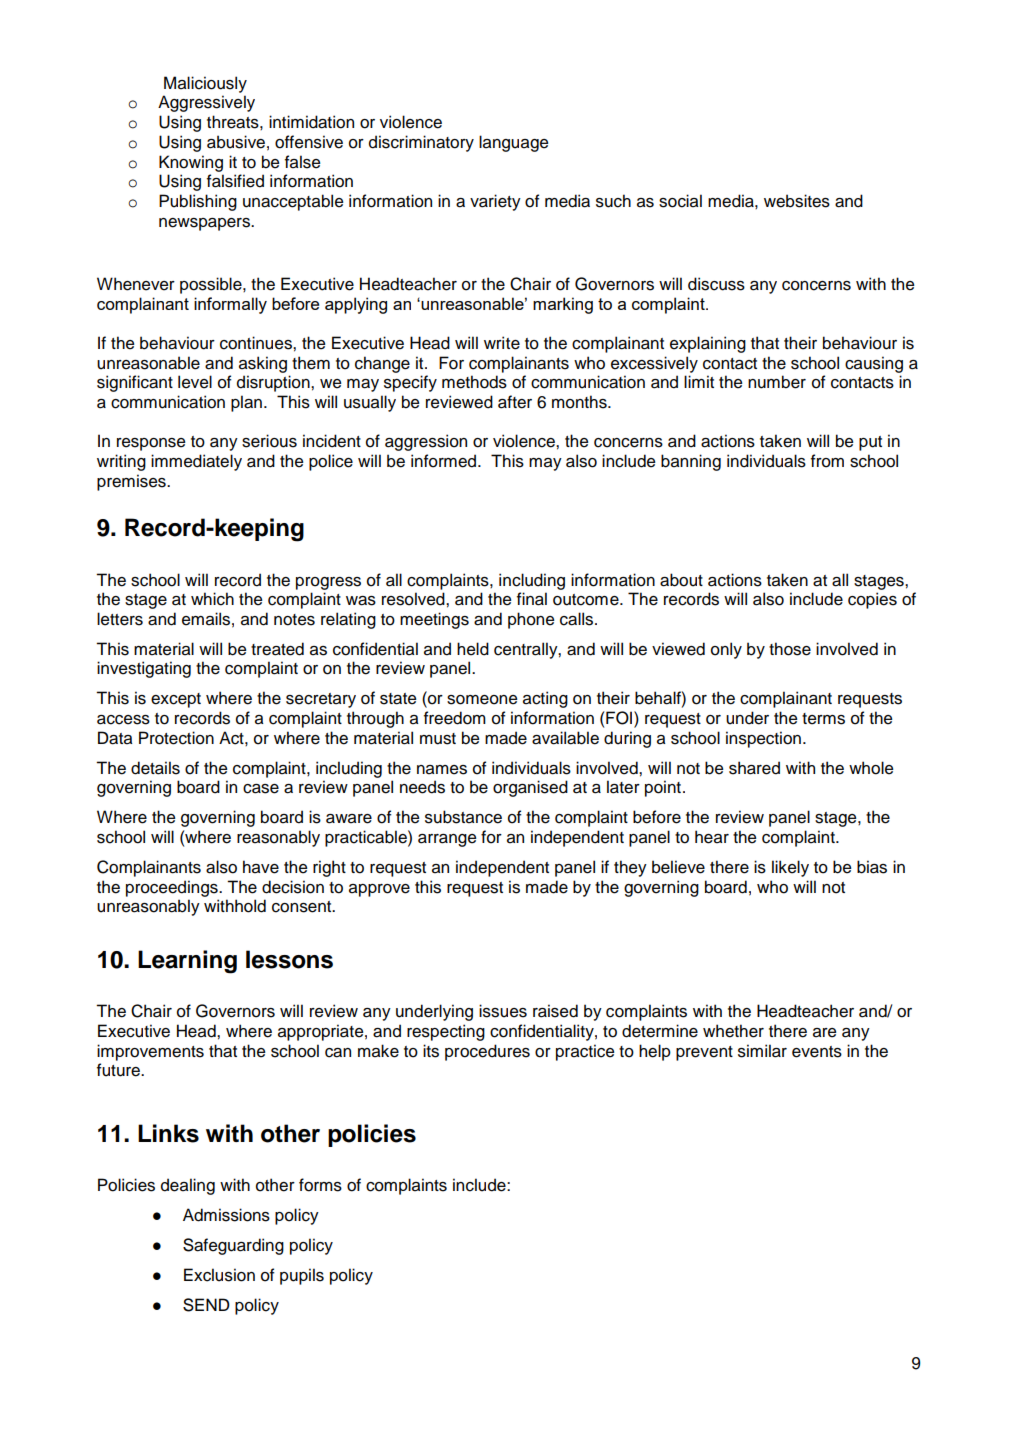  What do you see at coordinates (797, 201) in the document?
I see `websites` at bounding box center [797, 201].
